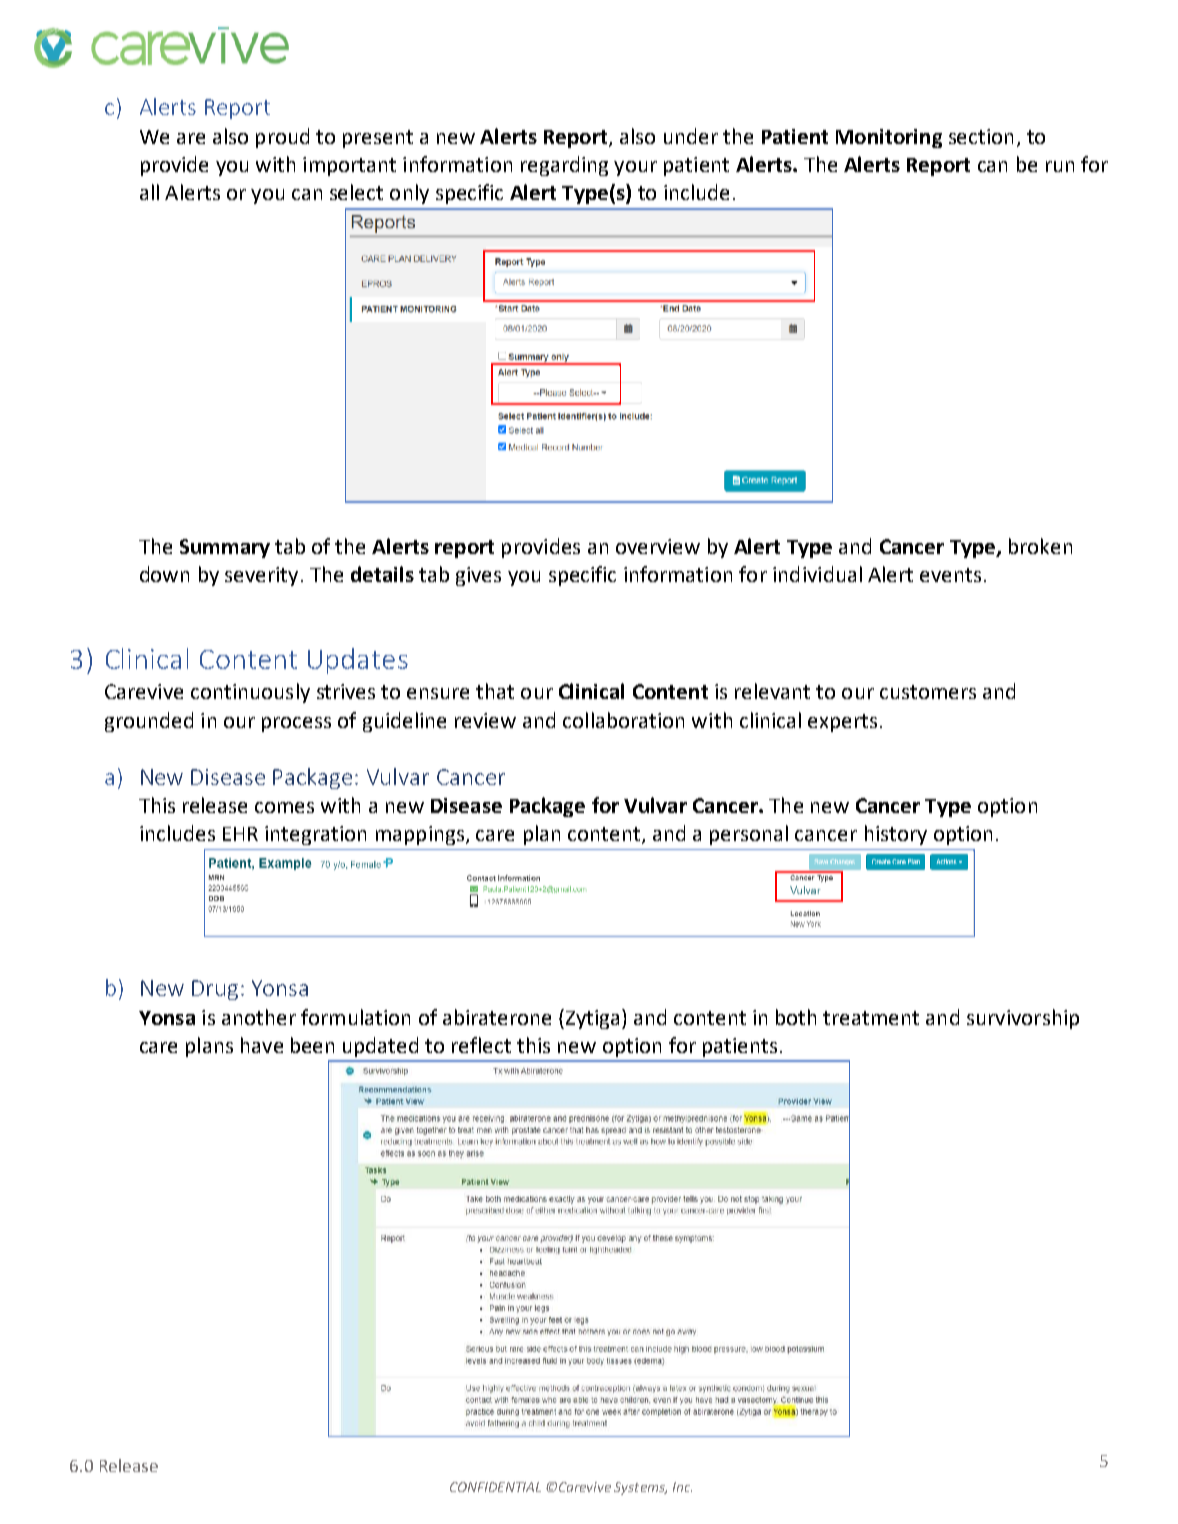 This screenshot has width=1178, height=1524. Describe the element at coordinates (658, 546) in the screenshot. I see `overview` at that location.
